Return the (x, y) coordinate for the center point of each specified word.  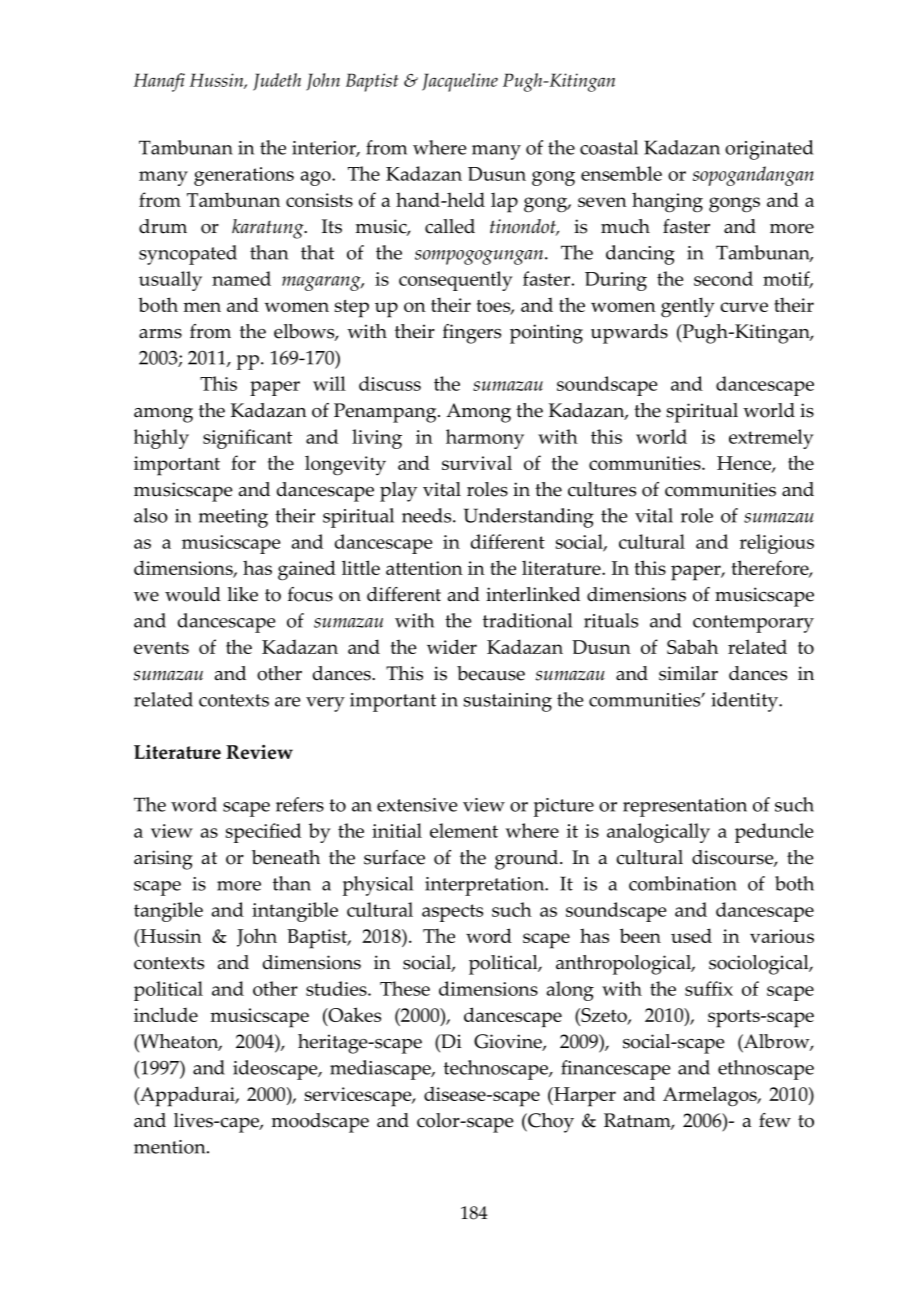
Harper (584, 1097)
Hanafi (159, 82)
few (775, 1120)
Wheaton (179, 1042)
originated (769, 150)
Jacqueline (460, 82)
